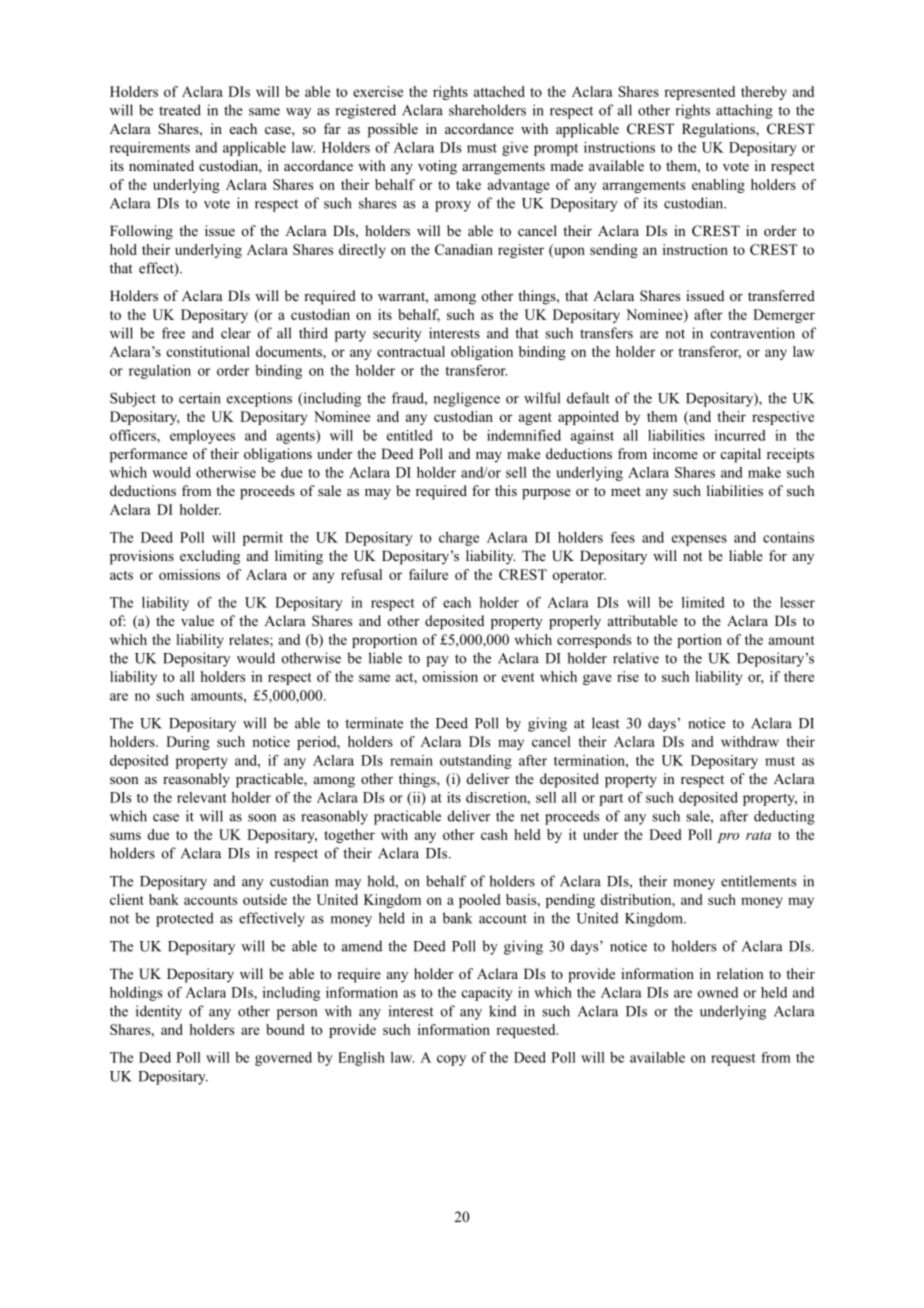 The width and height of the screenshot is (924, 1308). I want to click on least, so click(606, 723).
